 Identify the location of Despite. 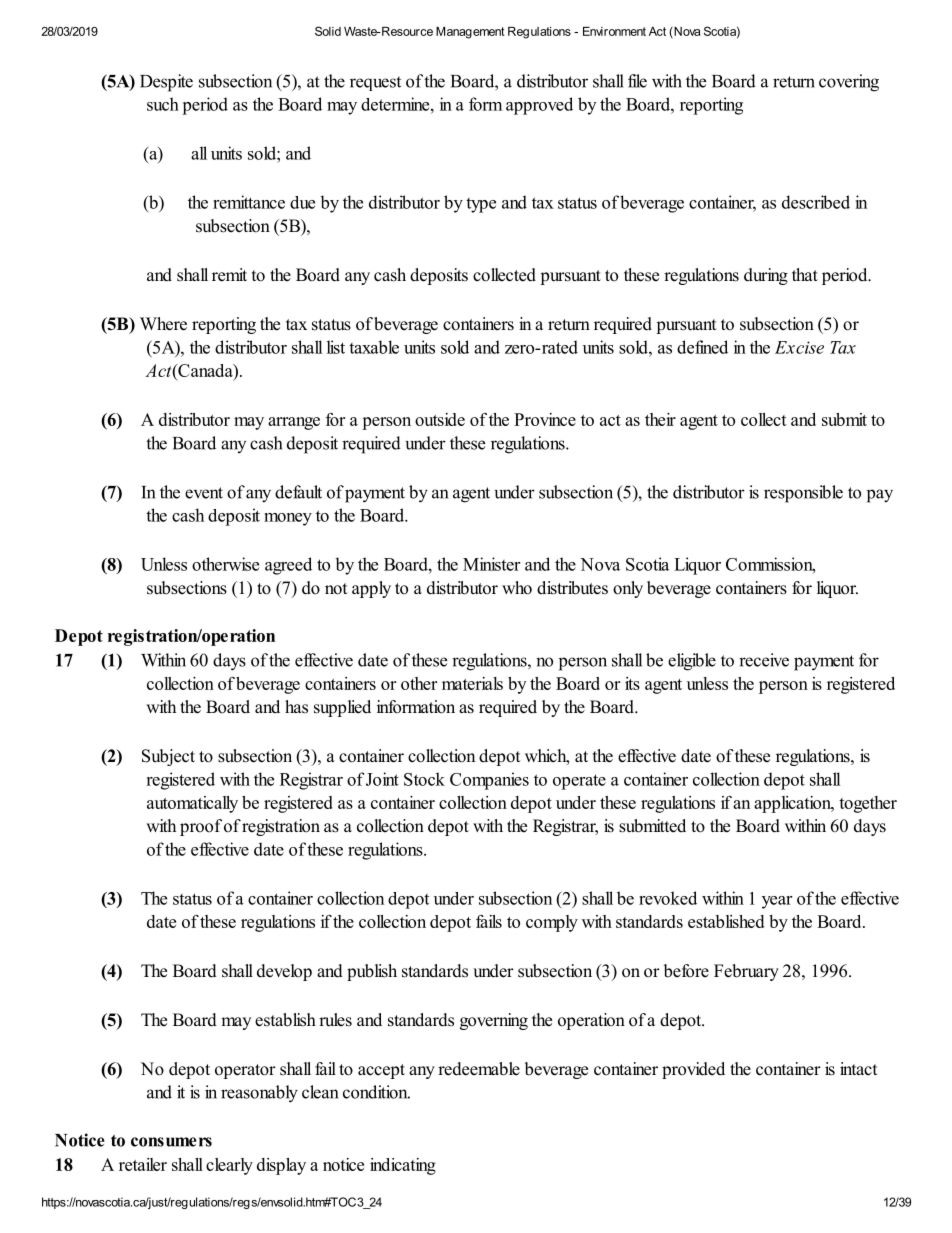
(166, 83).
